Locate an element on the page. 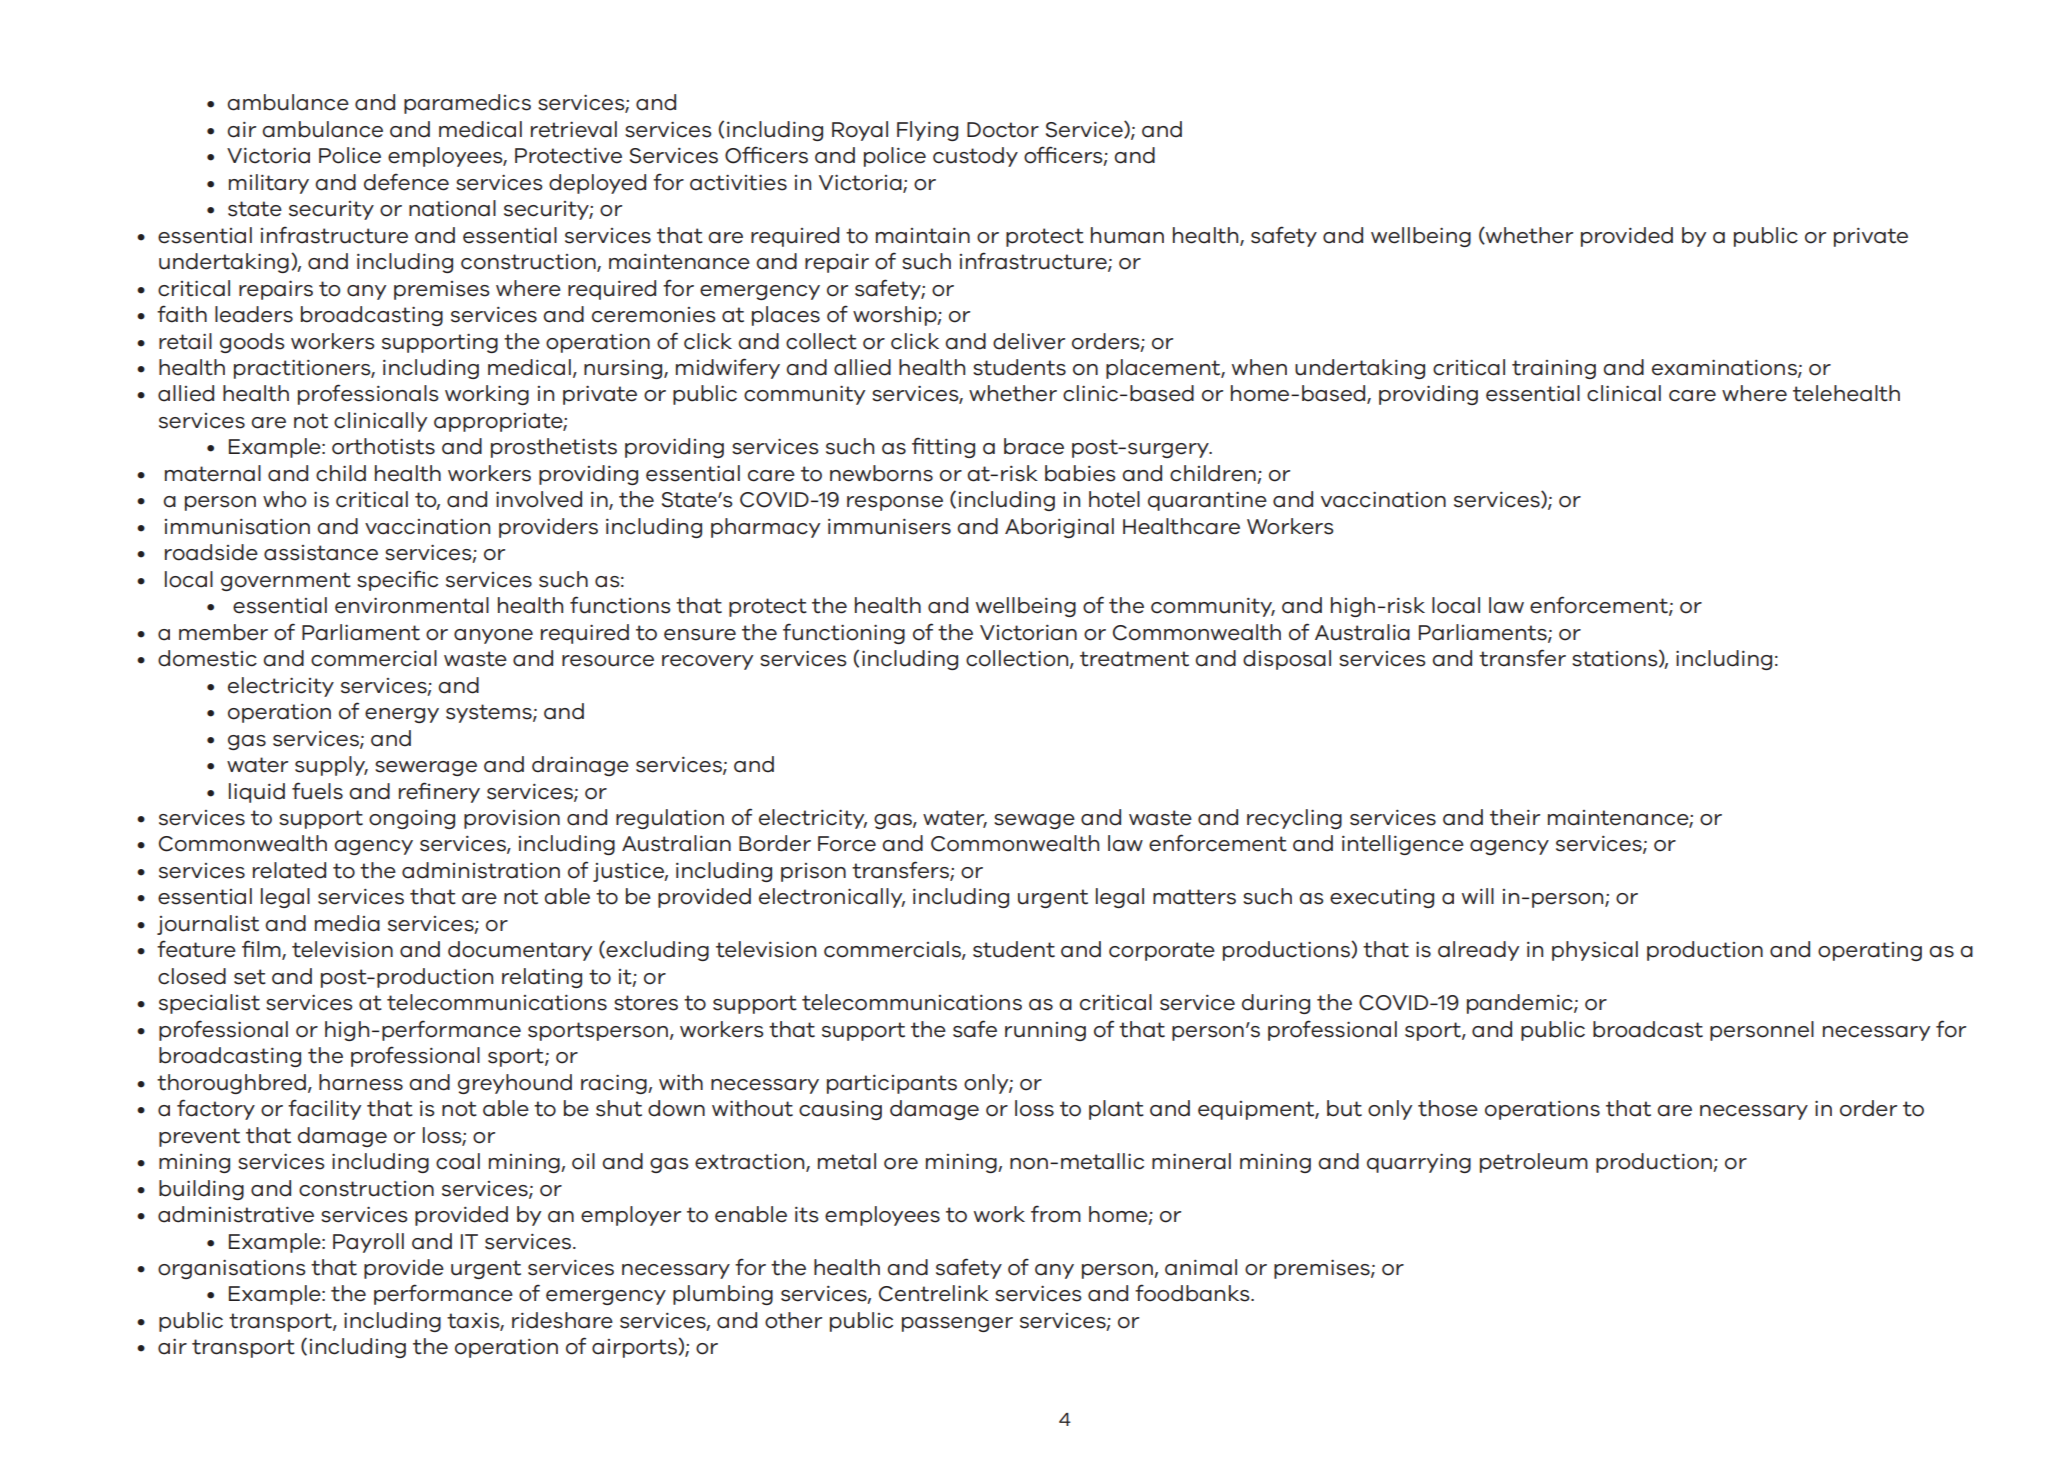  Doctor is located at coordinates (1003, 130).
